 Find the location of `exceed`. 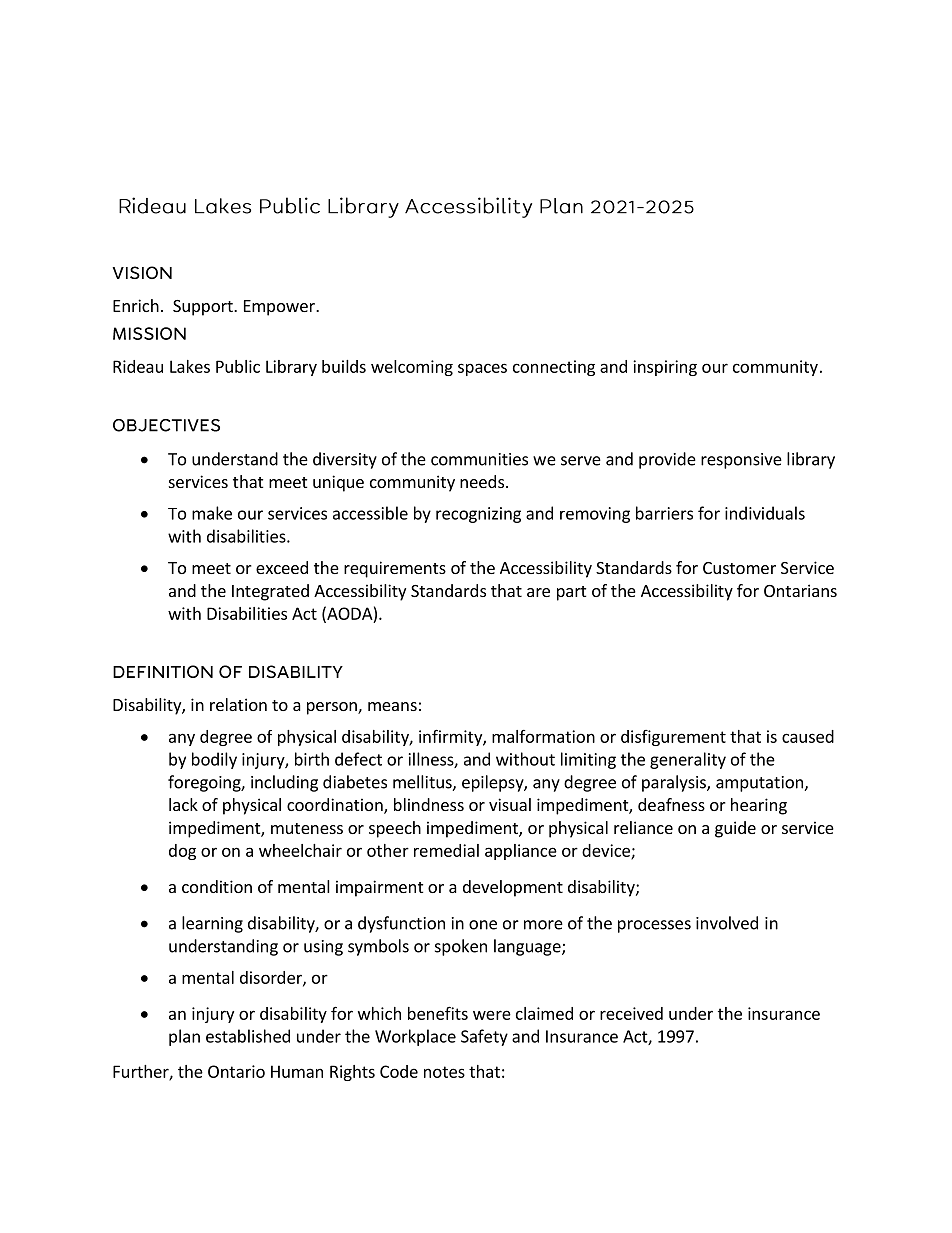

exceed is located at coordinates (282, 567).
